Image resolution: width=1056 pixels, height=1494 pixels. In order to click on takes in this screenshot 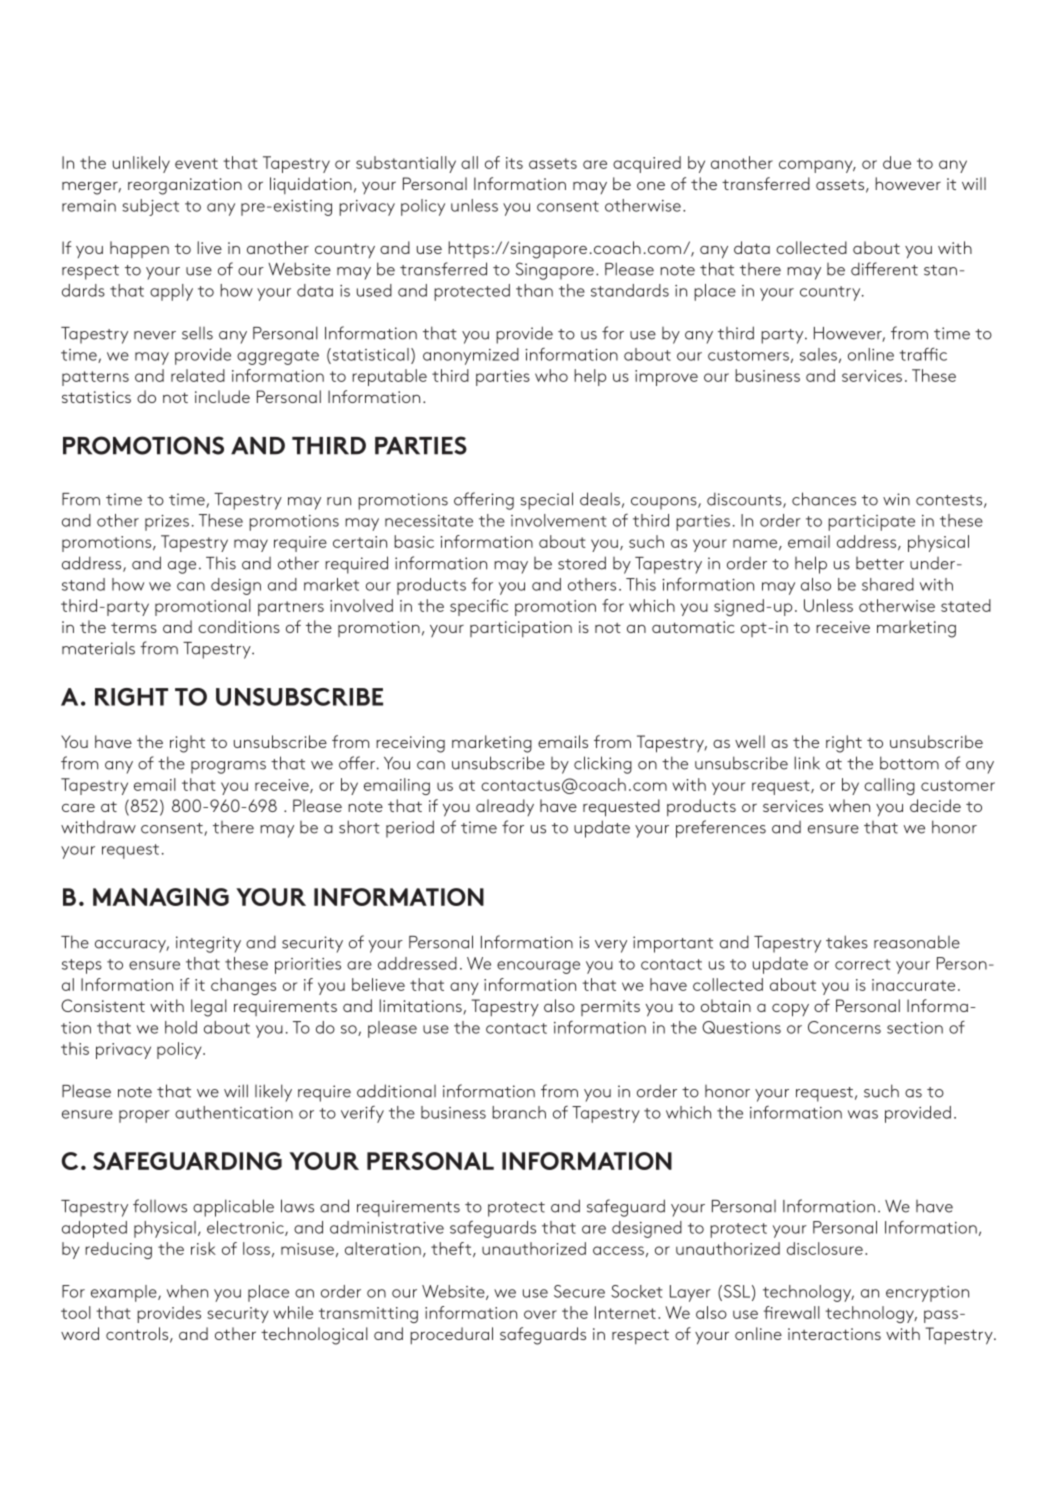, I will do `click(847, 942)`.
